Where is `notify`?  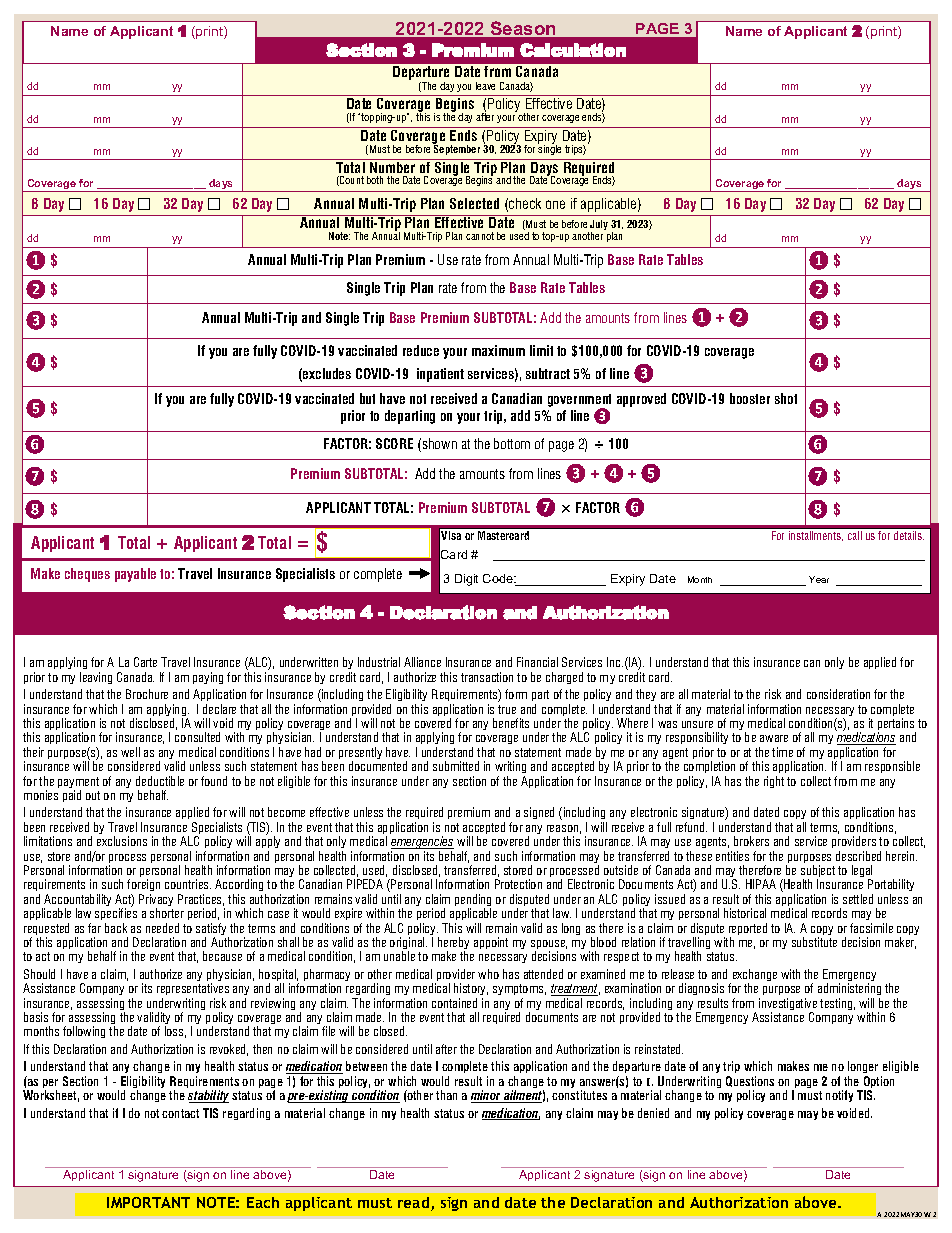 notify is located at coordinates (839, 1096).
